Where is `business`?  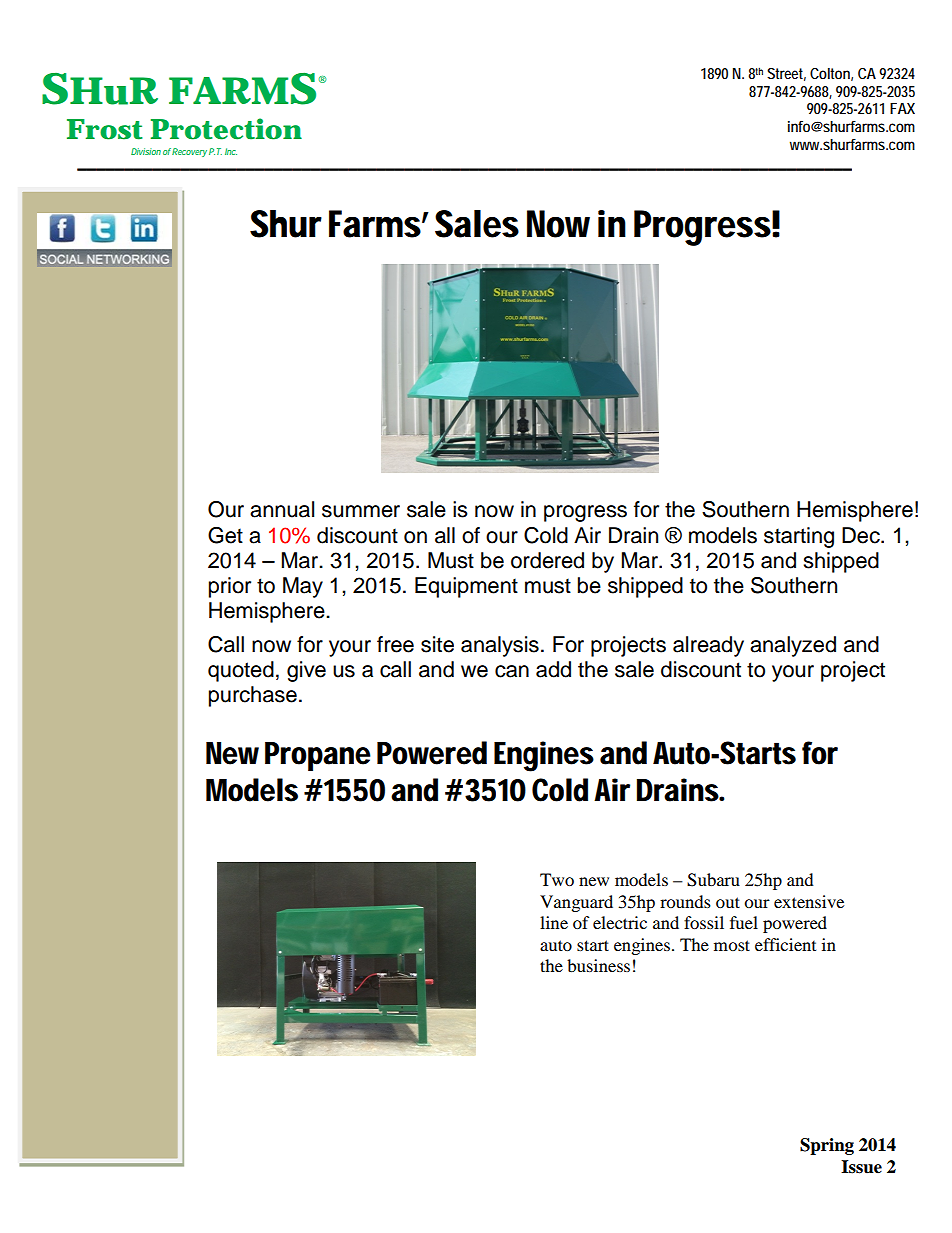 business is located at coordinates (598, 965).
